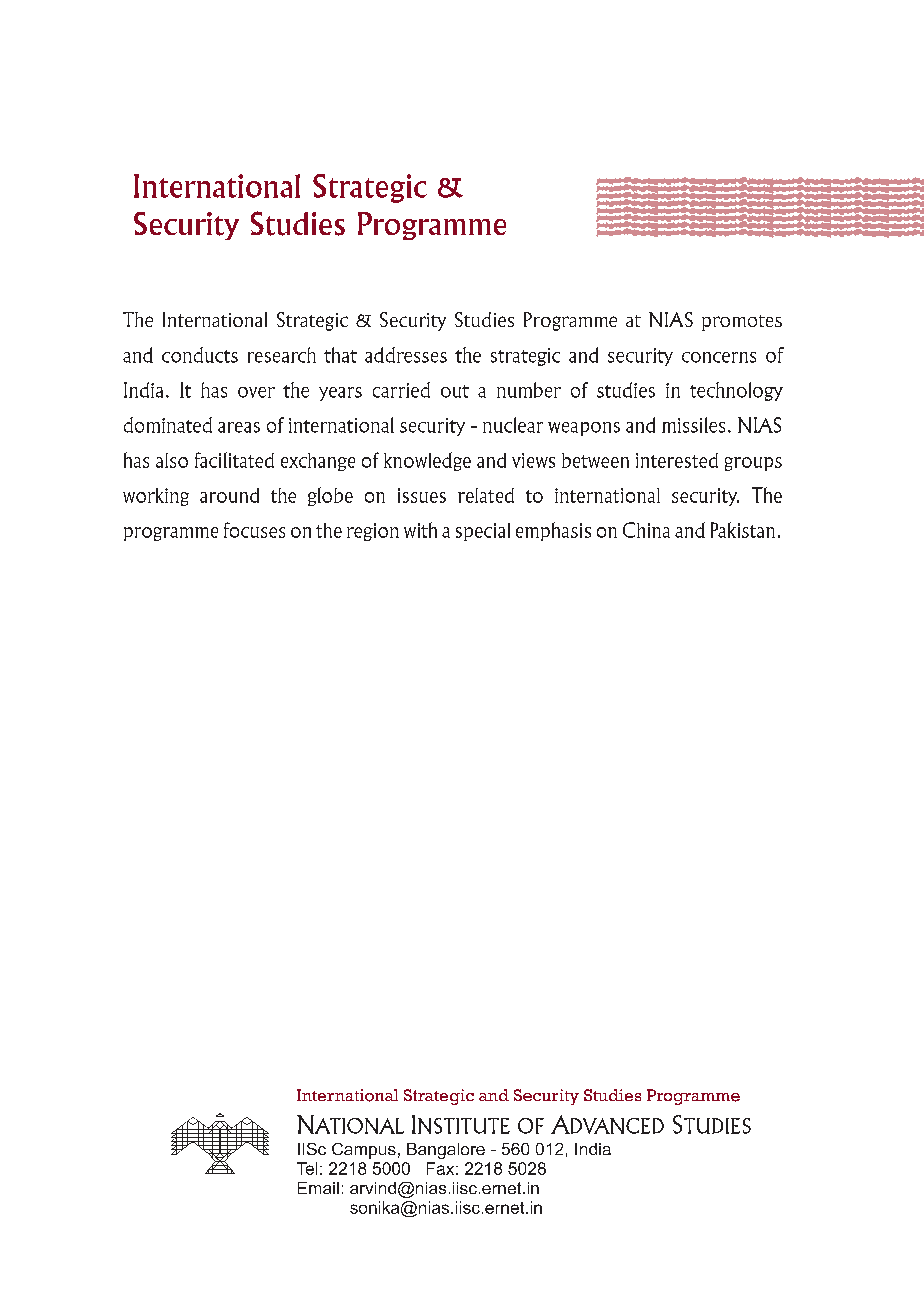  Describe the element at coordinates (646, 530) in the page. I see `China` at that location.
